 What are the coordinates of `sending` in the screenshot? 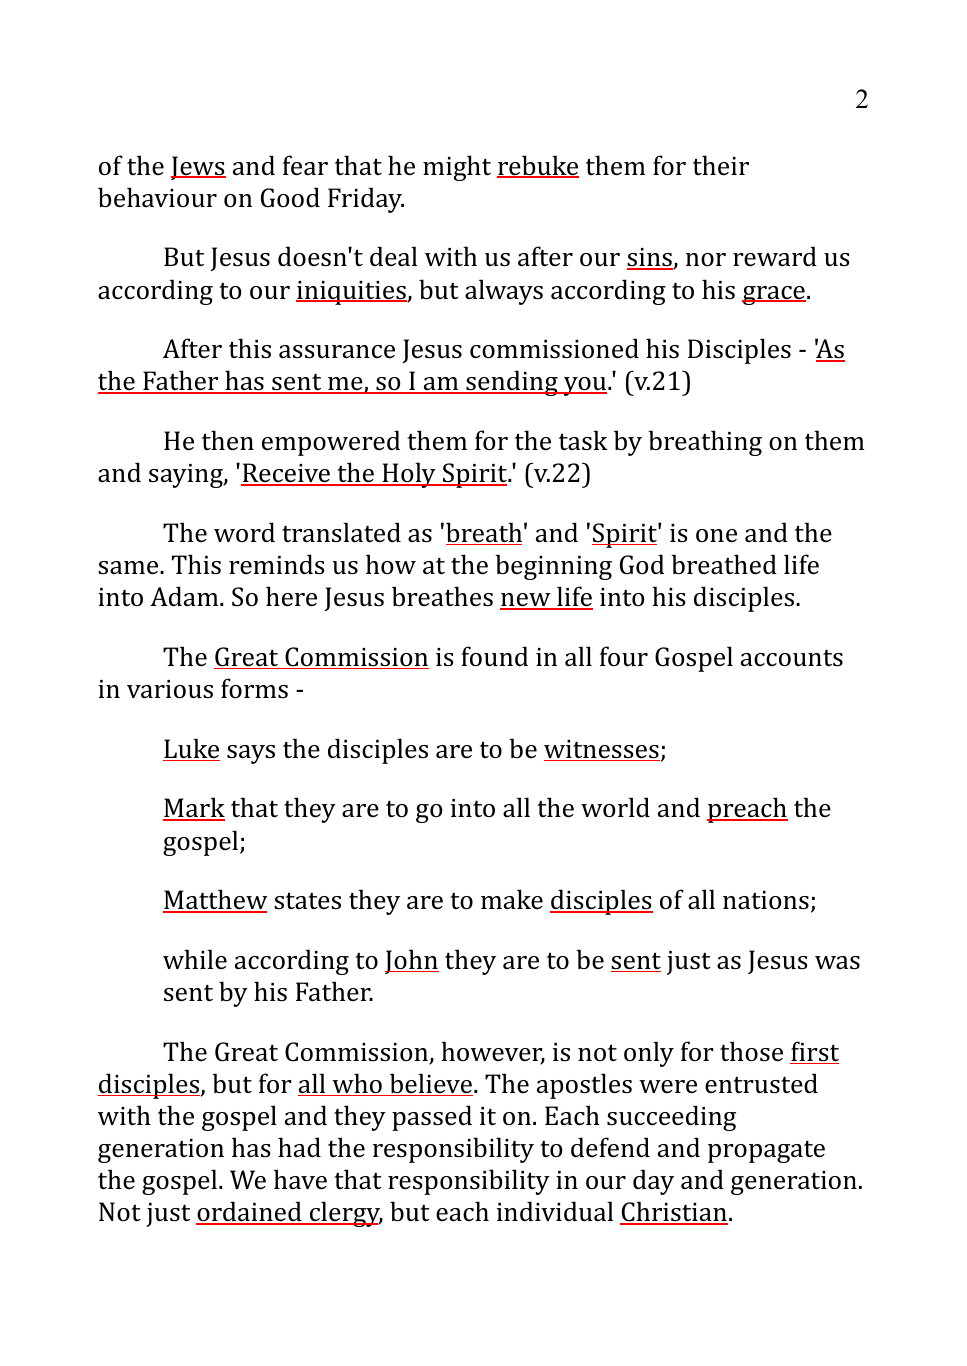 It's located at (512, 383).
